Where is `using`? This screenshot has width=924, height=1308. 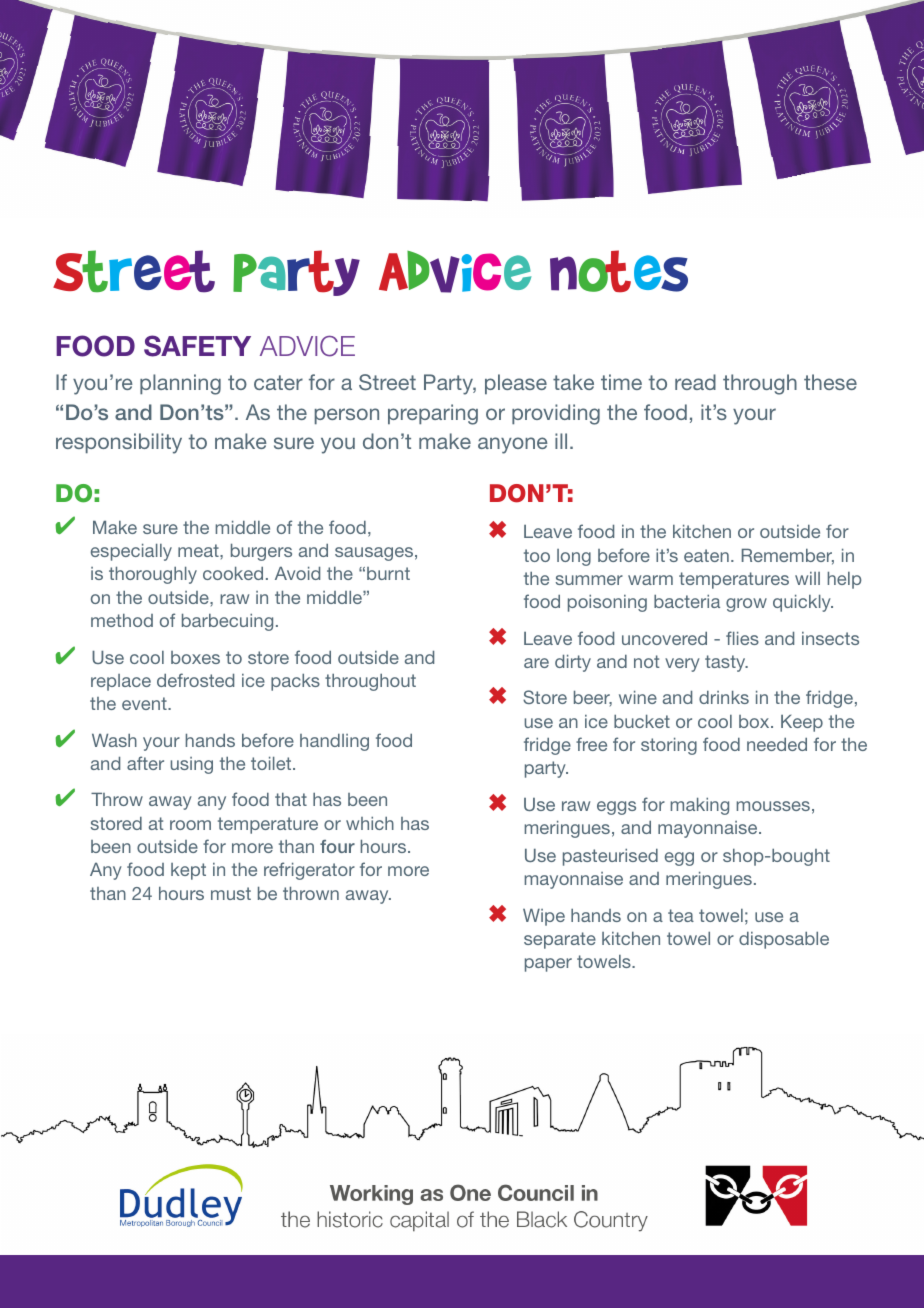
using is located at coordinates (192, 765).
